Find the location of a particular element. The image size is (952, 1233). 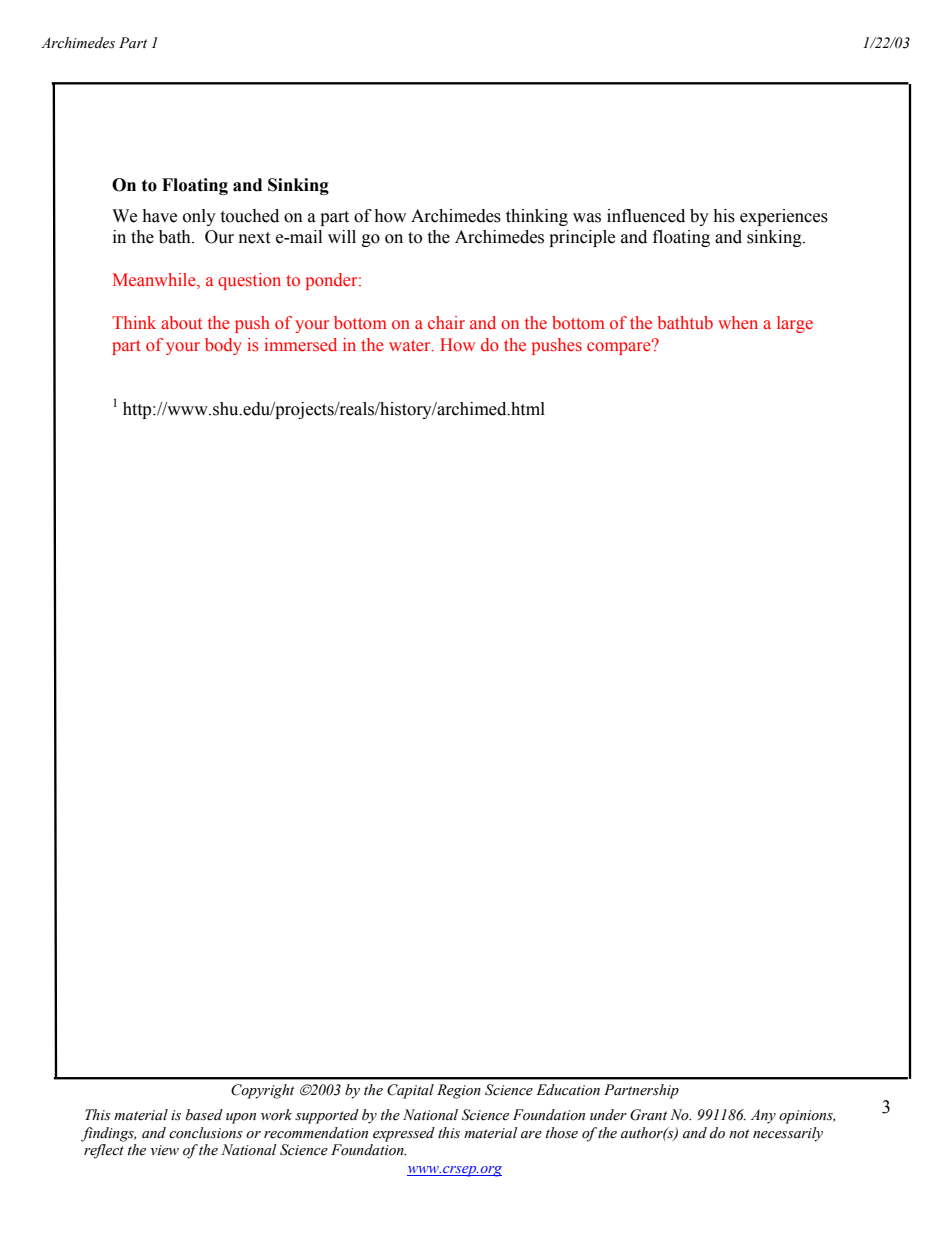

will is located at coordinates (342, 236).
